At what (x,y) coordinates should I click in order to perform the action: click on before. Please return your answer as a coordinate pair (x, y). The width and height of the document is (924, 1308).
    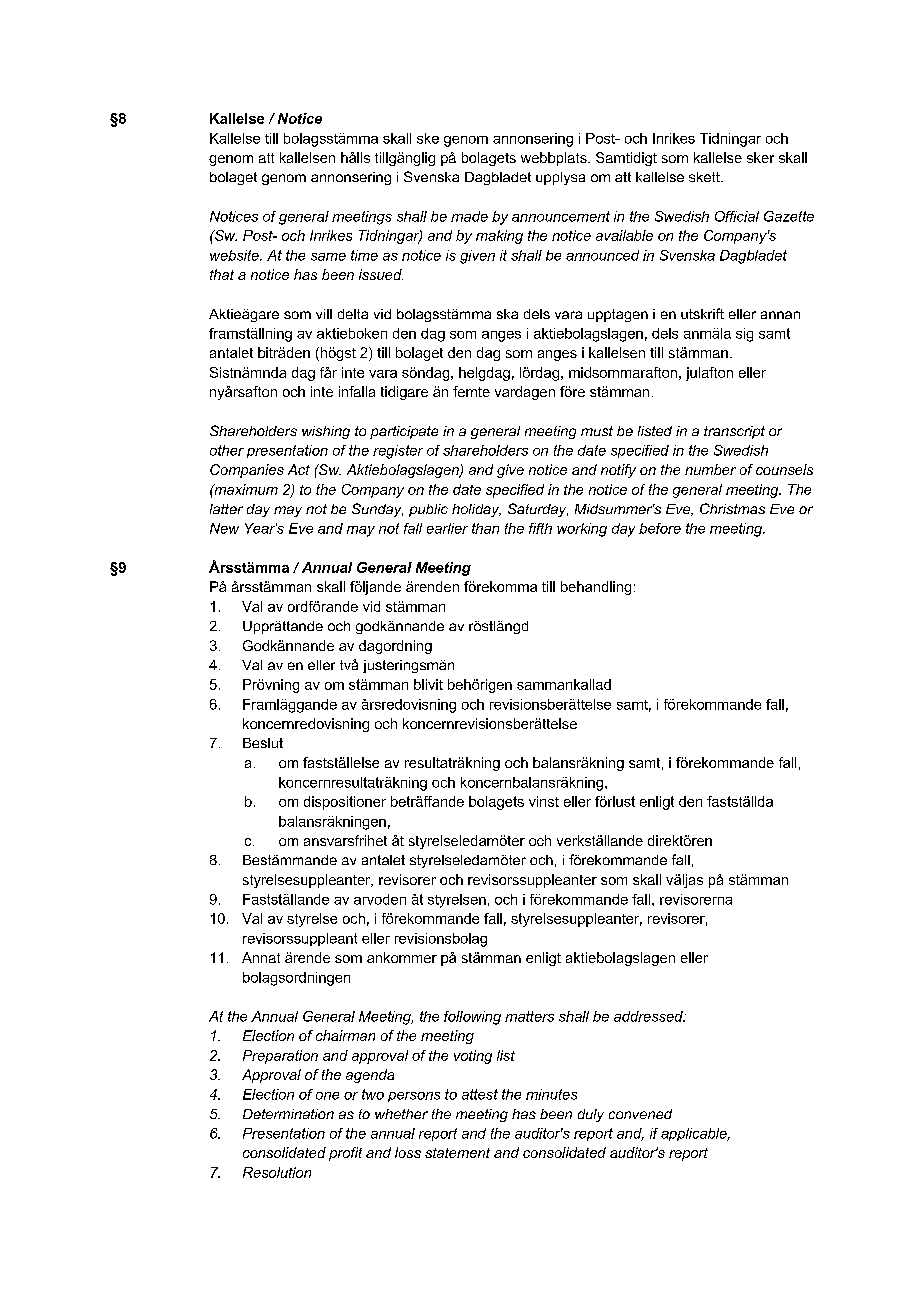
    Looking at the image, I should click on (660, 528).
